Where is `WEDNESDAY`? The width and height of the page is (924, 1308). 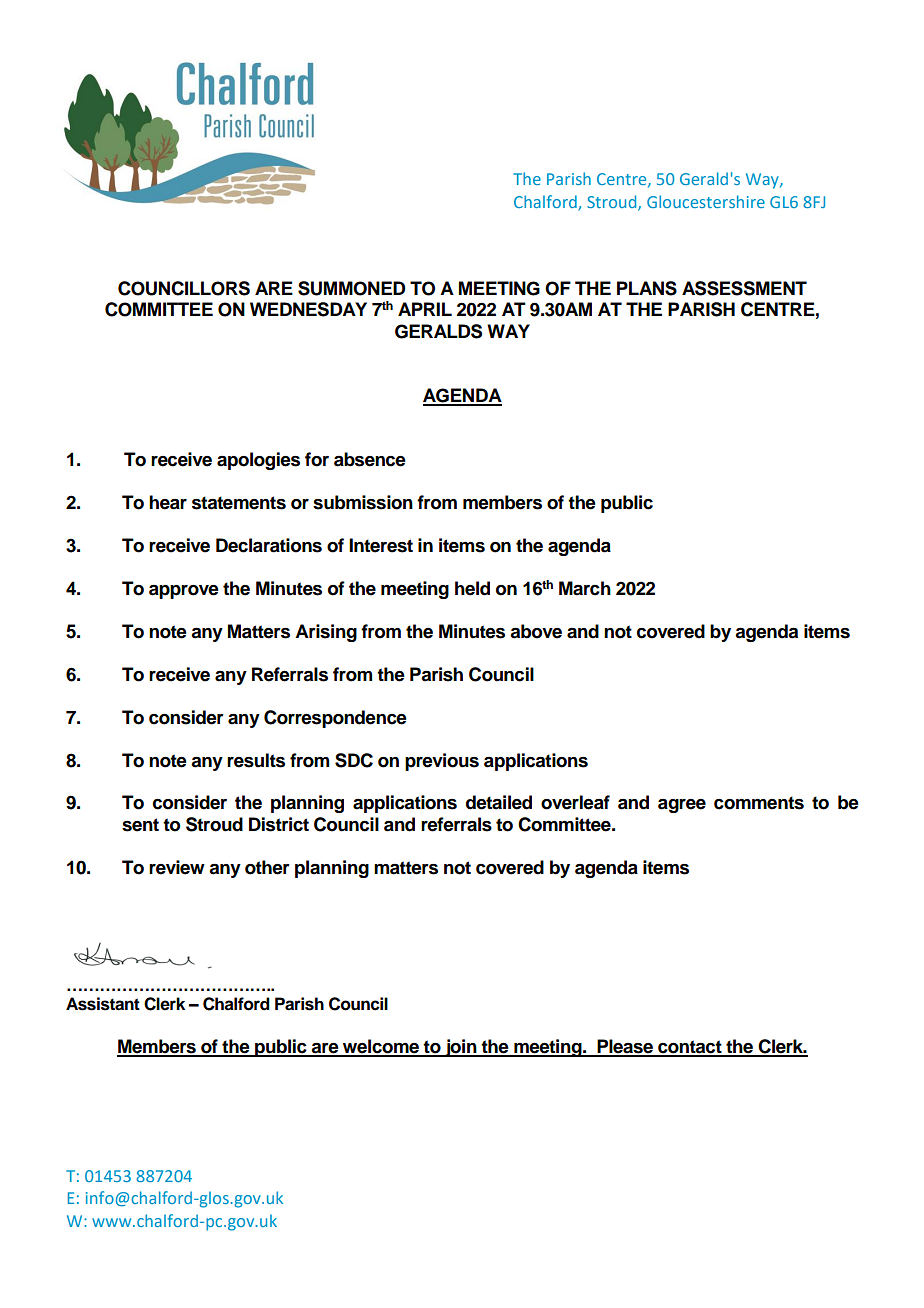 WEDNESDAY is located at coordinates (308, 309).
